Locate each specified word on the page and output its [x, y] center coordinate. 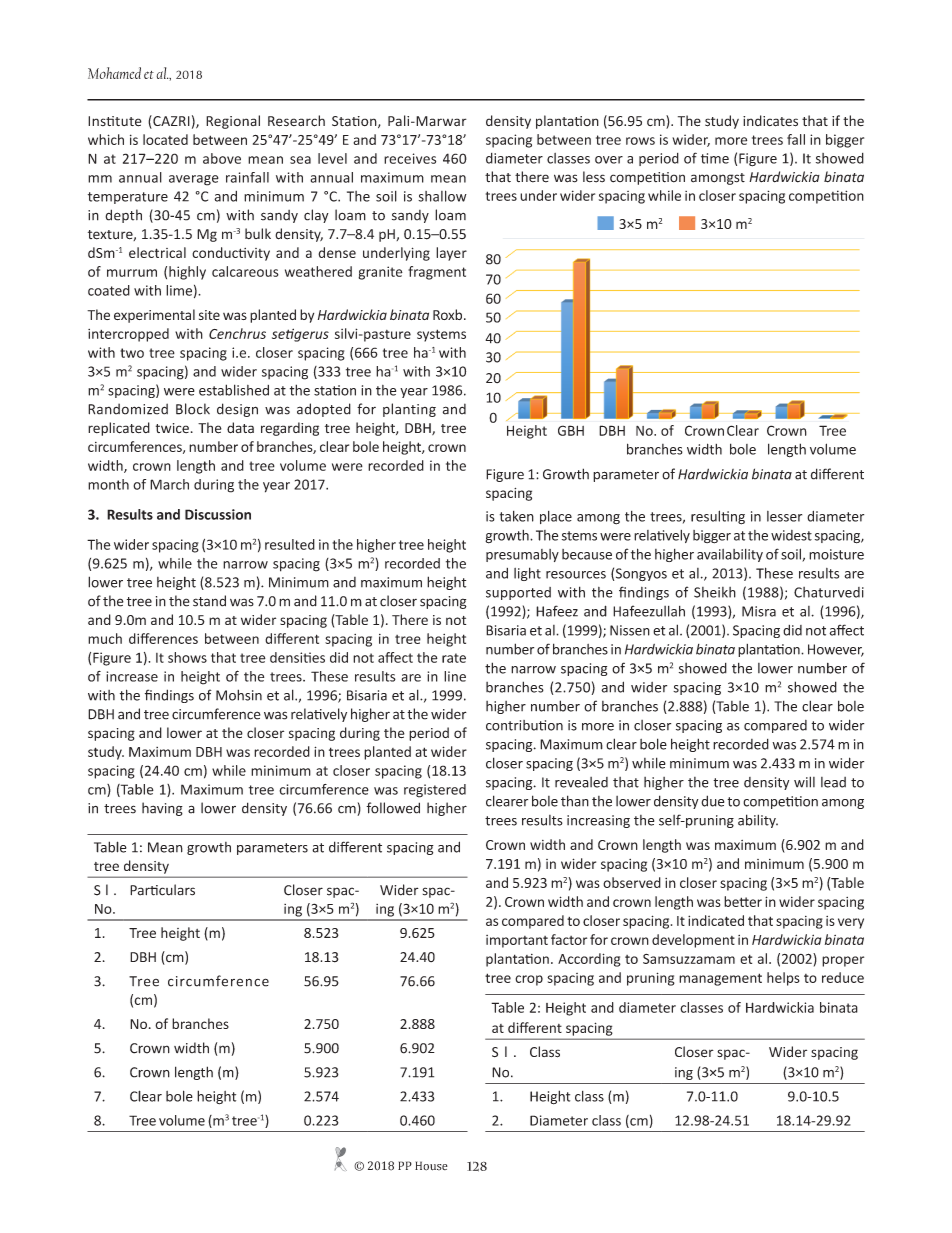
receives [410, 158]
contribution [524, 725]
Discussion [218, 514]
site [209, 315]
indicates [770, 121]
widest [791, 535]
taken [517, 516]
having [162, 809]
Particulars [162, 890]
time [715, 158]
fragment [437, 273]
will [804, 782]
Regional [233, 122]
